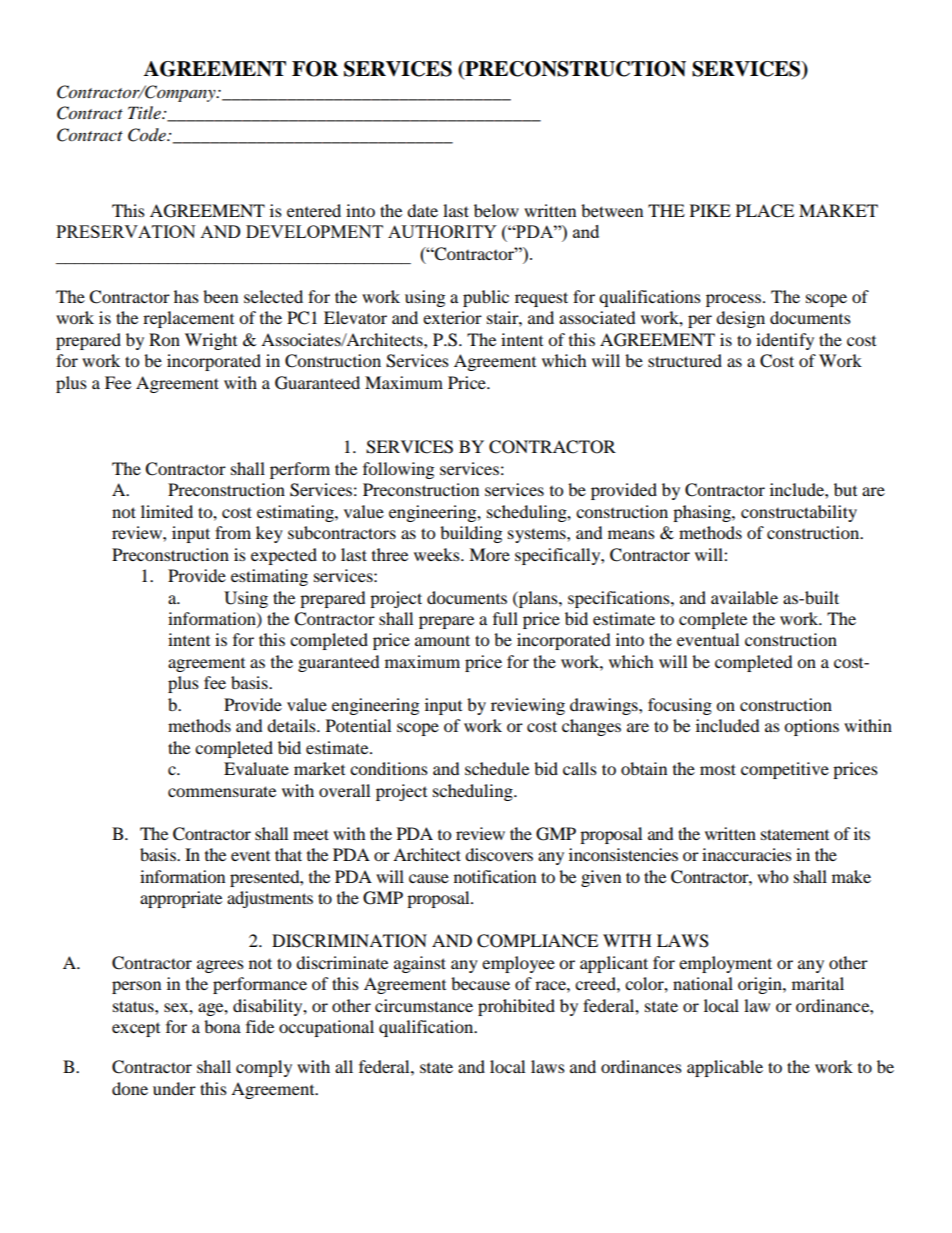 The width and height of the document is (952, 1233). Describe the element at coordinates (710, 210) in the document. I see `PIKE` at that location.
